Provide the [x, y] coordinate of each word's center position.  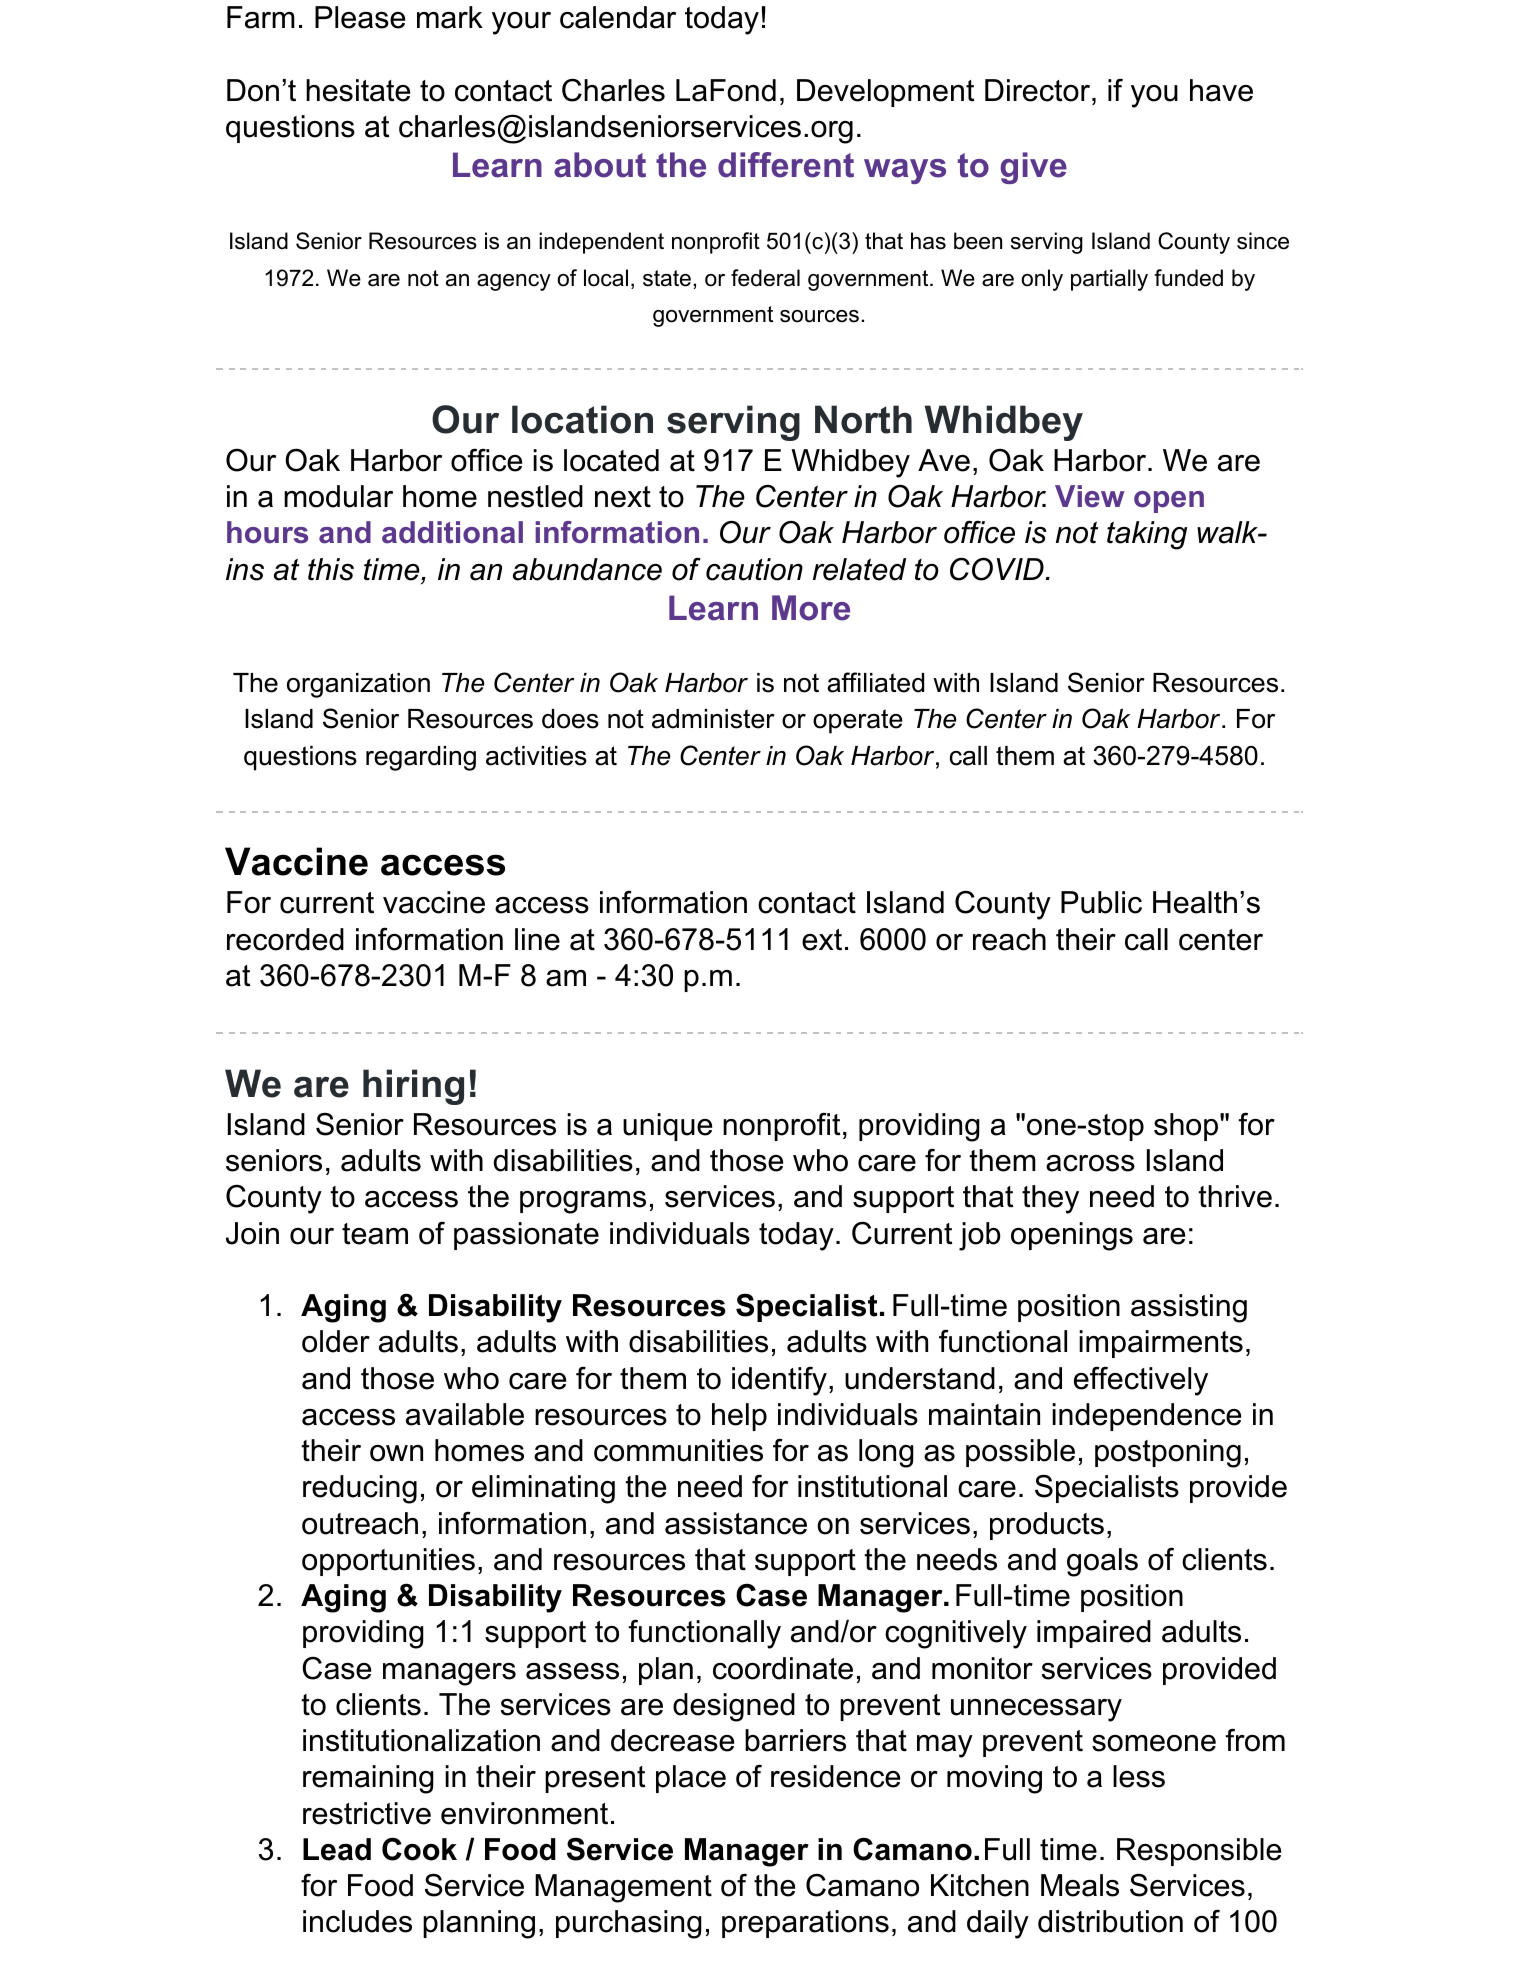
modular [338, 496]
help [739, 1417]
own [396, 1453]
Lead [337, 1849]
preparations [805, 1924]
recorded [285, 939]
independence [1146, 1417]
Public [1101, 902]
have [1221, 90]
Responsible [1199, 1852]
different [786, 165]
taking [1147, 535]
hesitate [358, 90]
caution [754, 569]
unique [667, 1127]
